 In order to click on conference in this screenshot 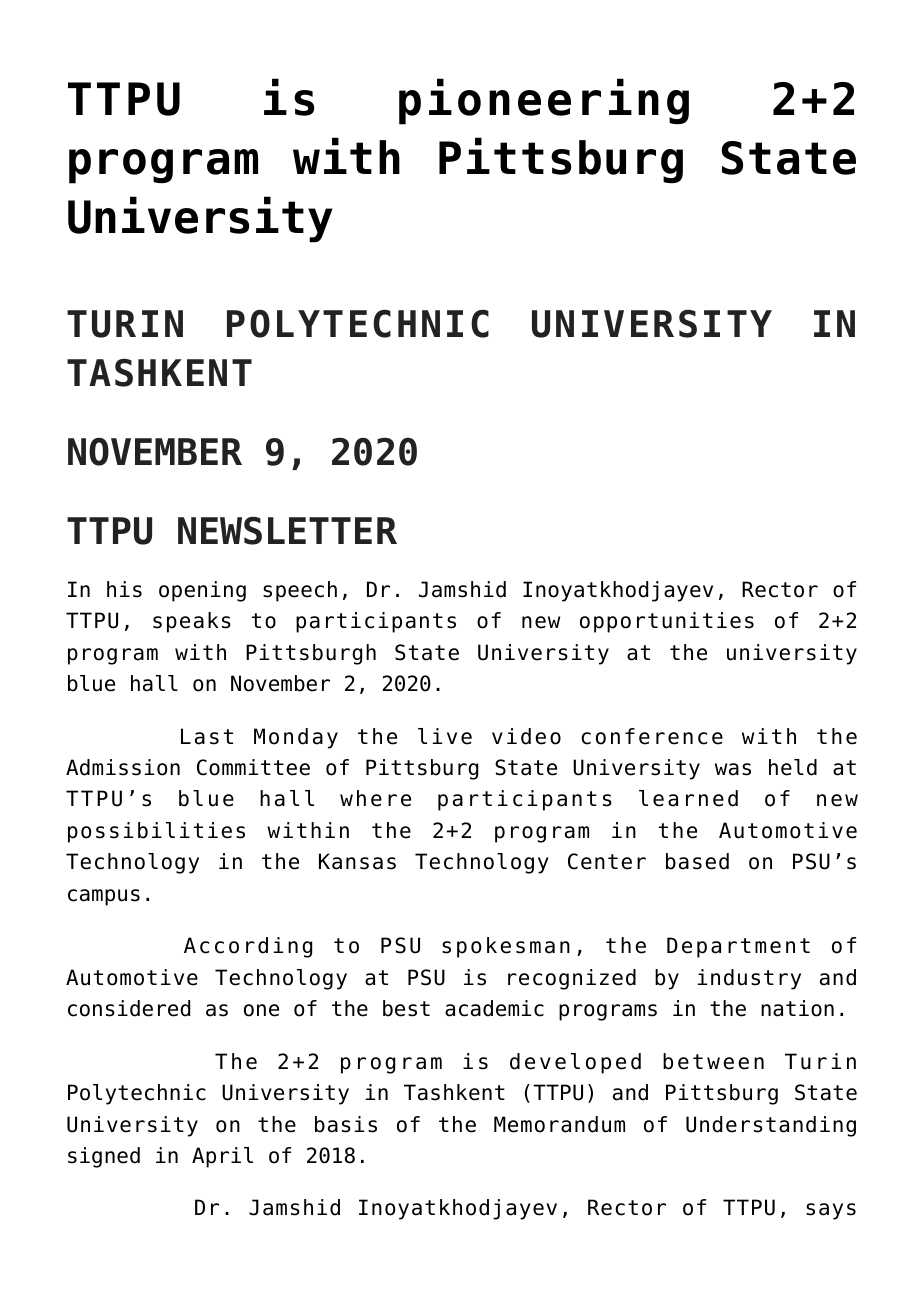, I will do `click(652, 736)`.
